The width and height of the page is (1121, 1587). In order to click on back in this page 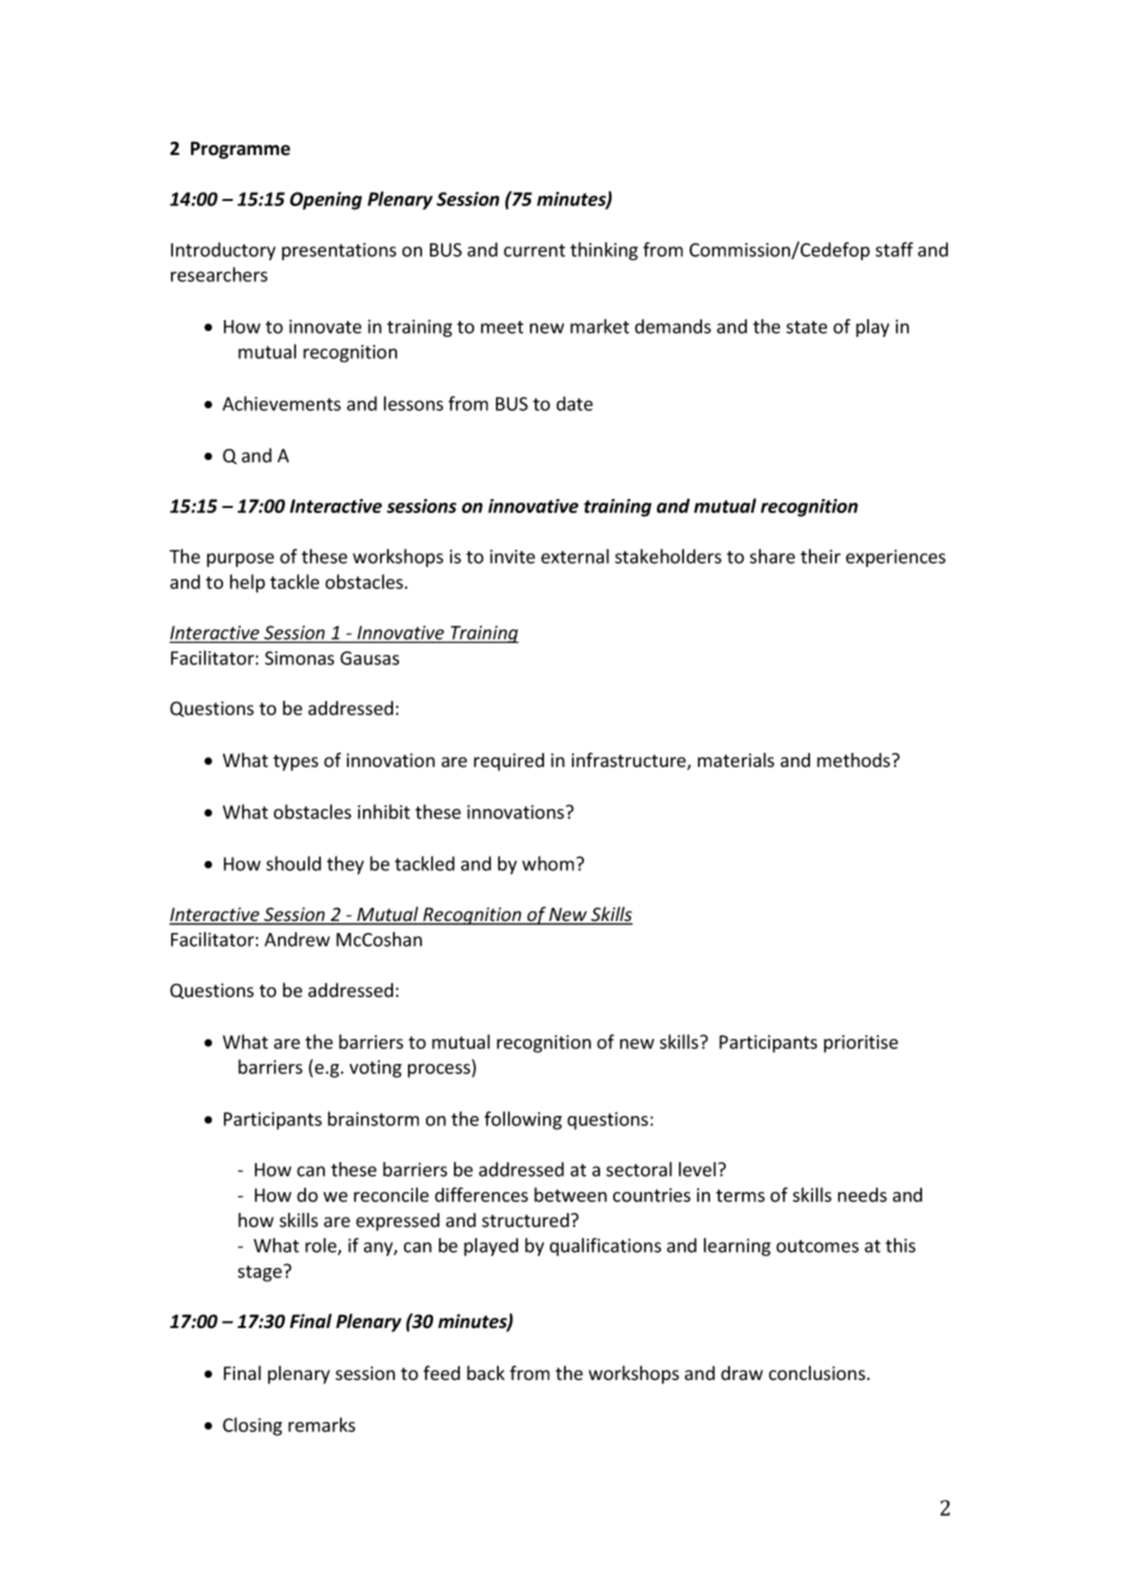, I will do `click(486, 1373)`.
